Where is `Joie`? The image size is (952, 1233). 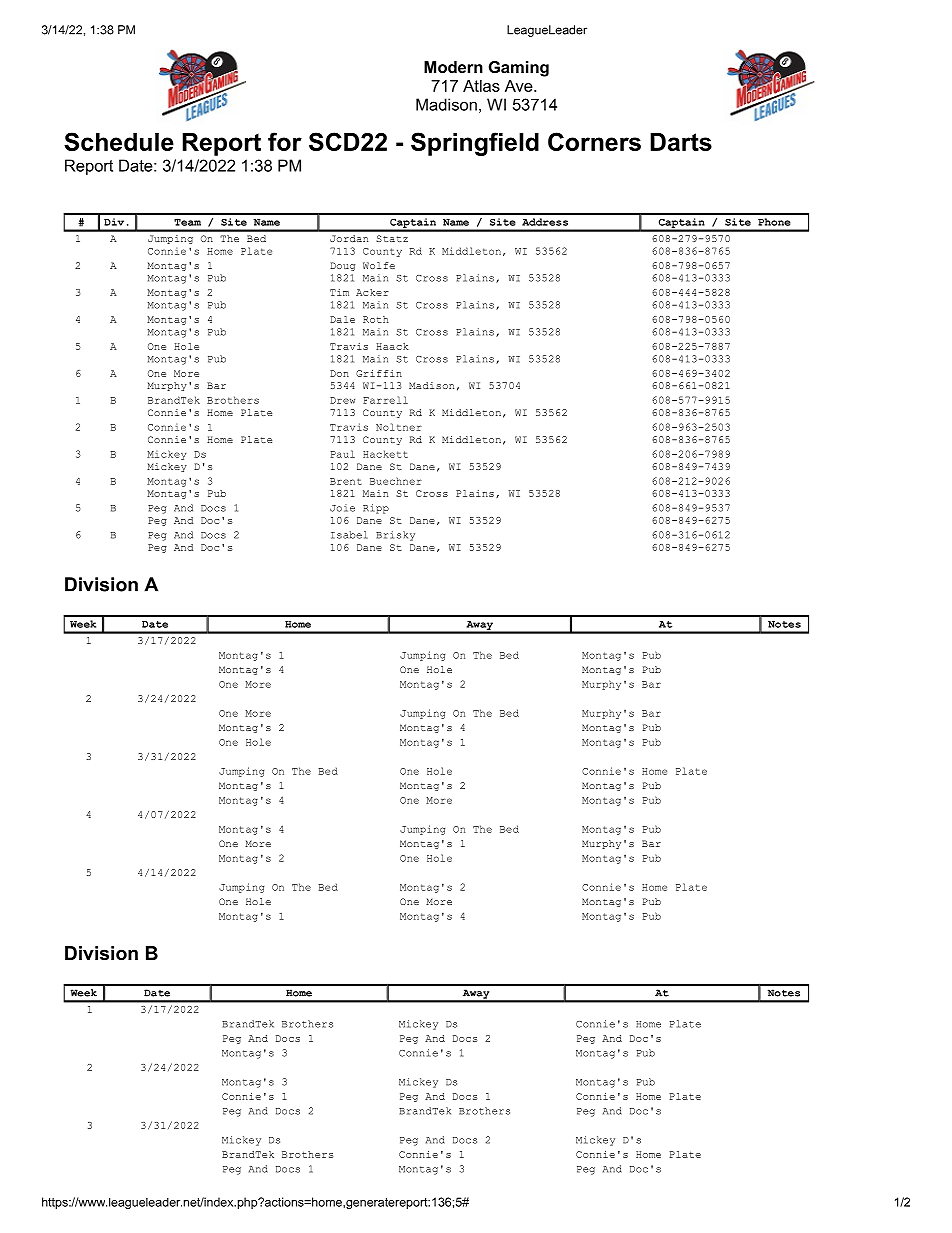
Joie is located at coordinates (342, 508).
